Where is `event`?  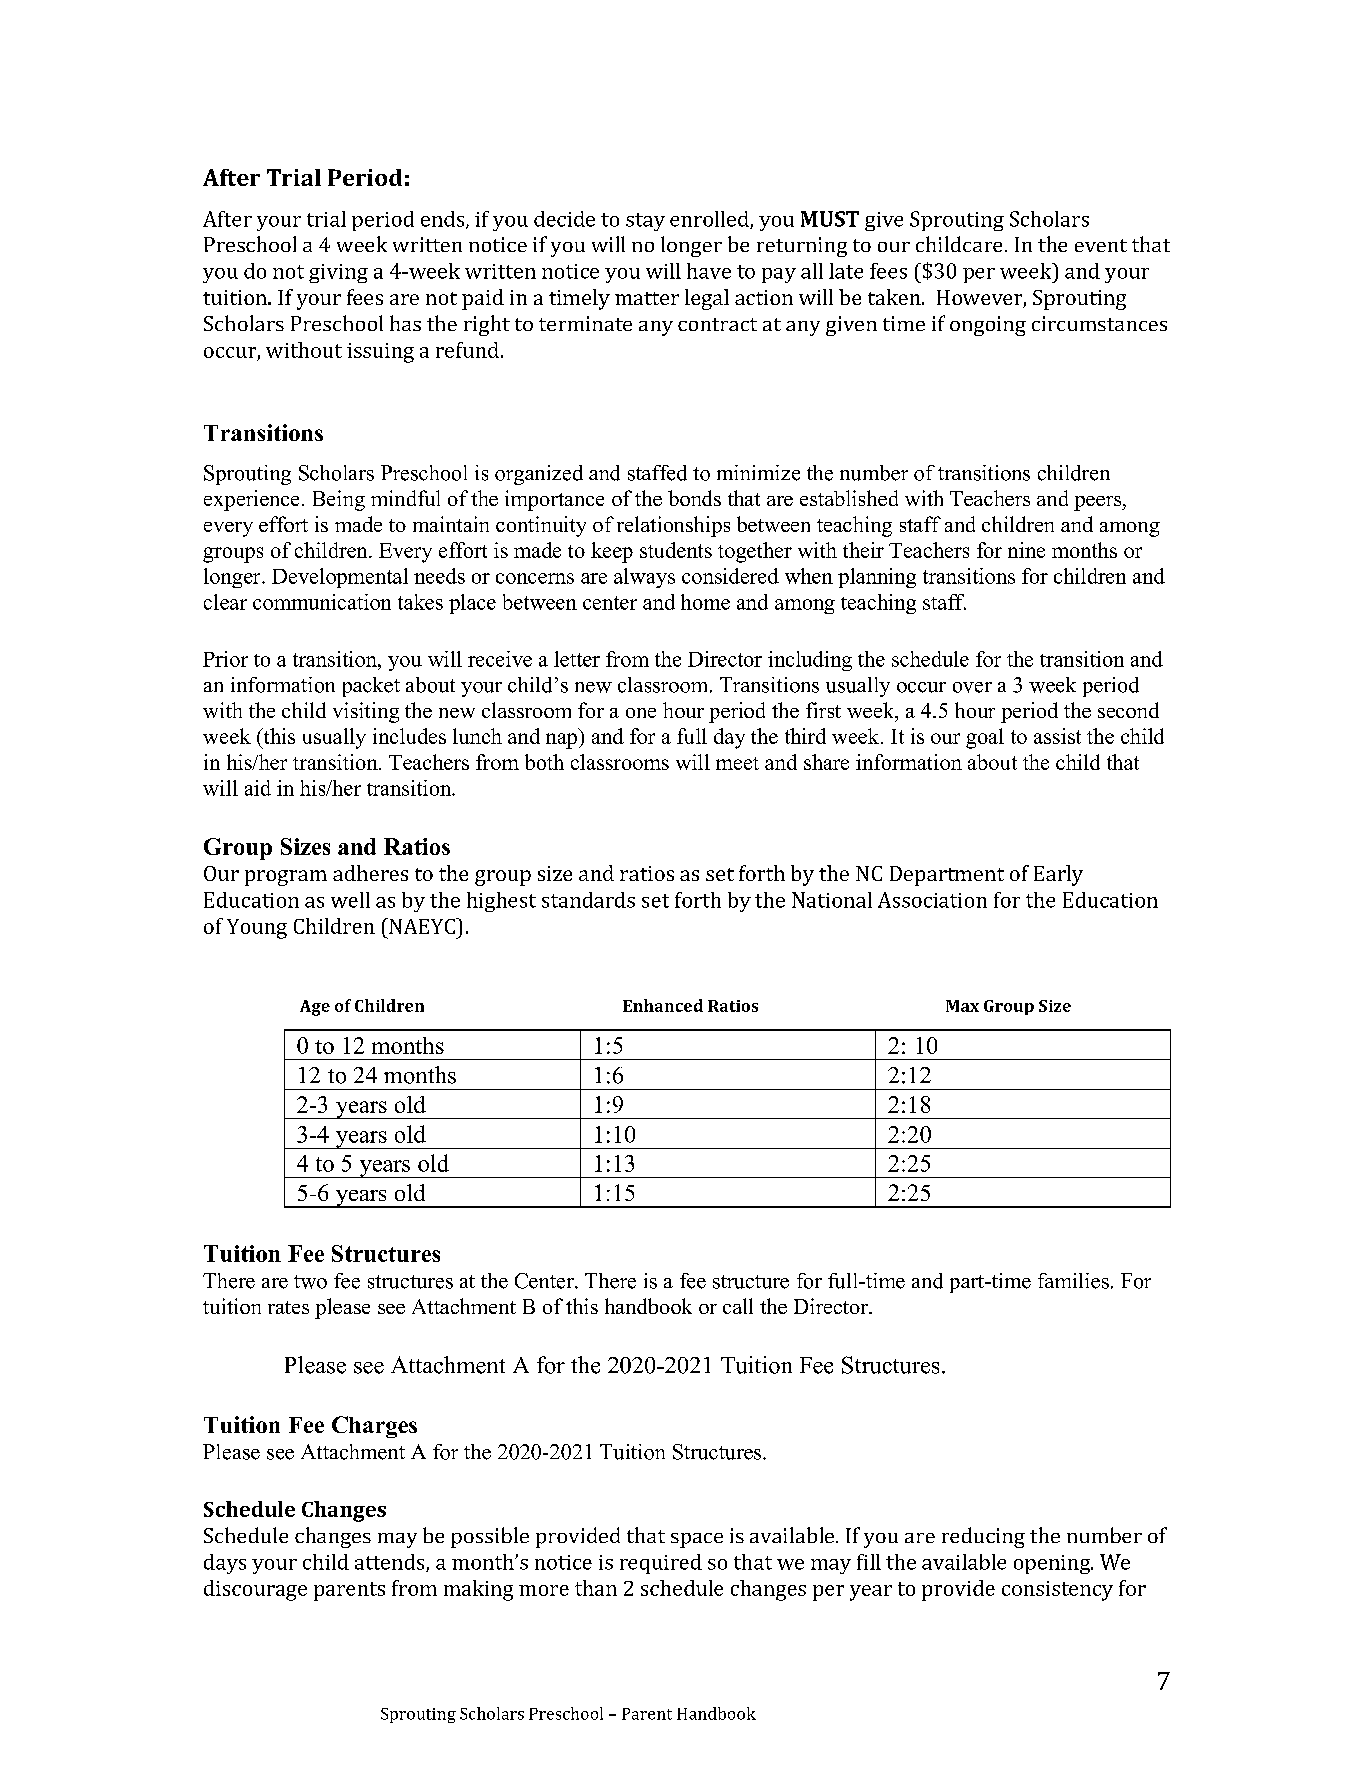 event is located at coordinates (1101, 245).
